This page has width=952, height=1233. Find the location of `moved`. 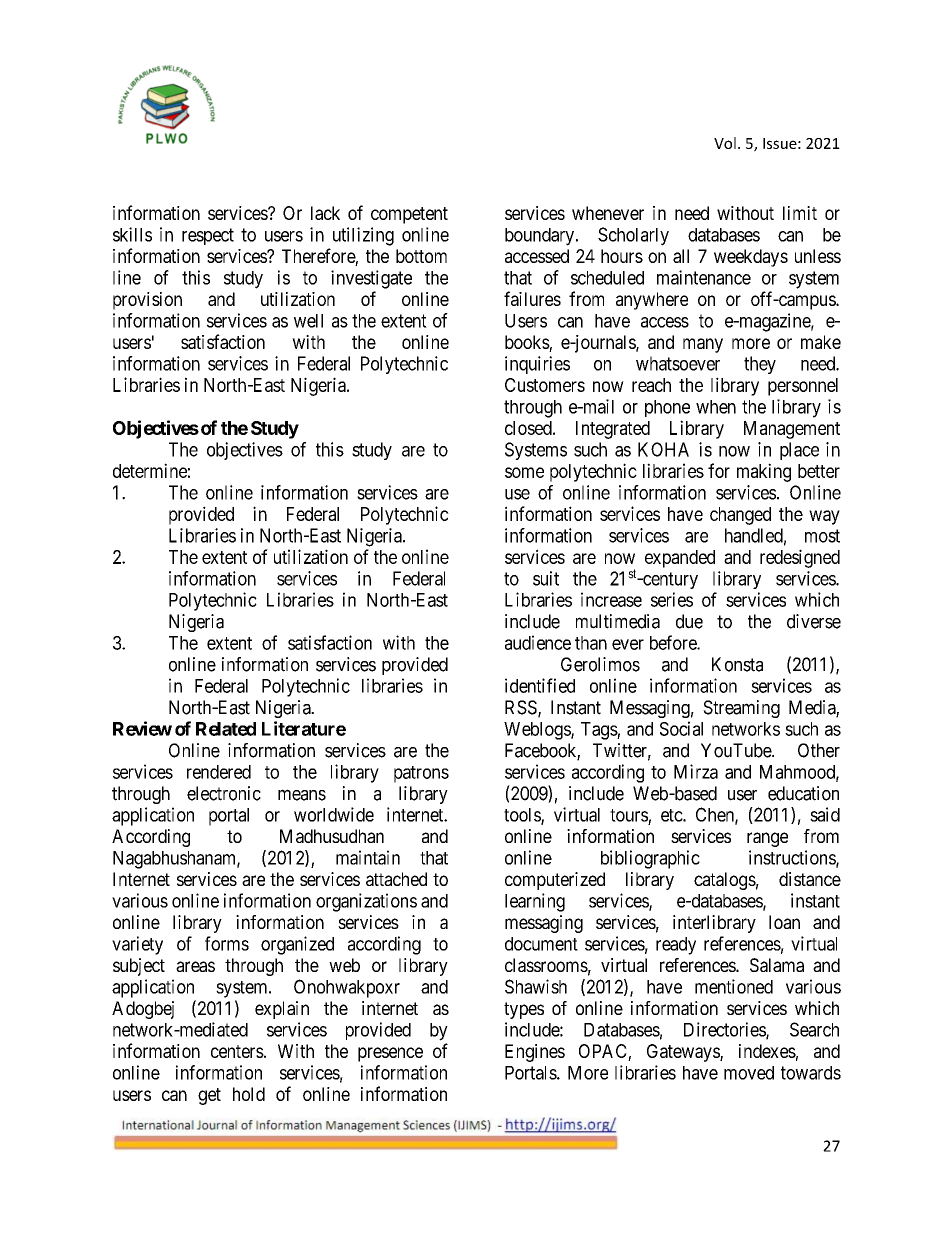

moved is located at coordinates (749, 1073).
